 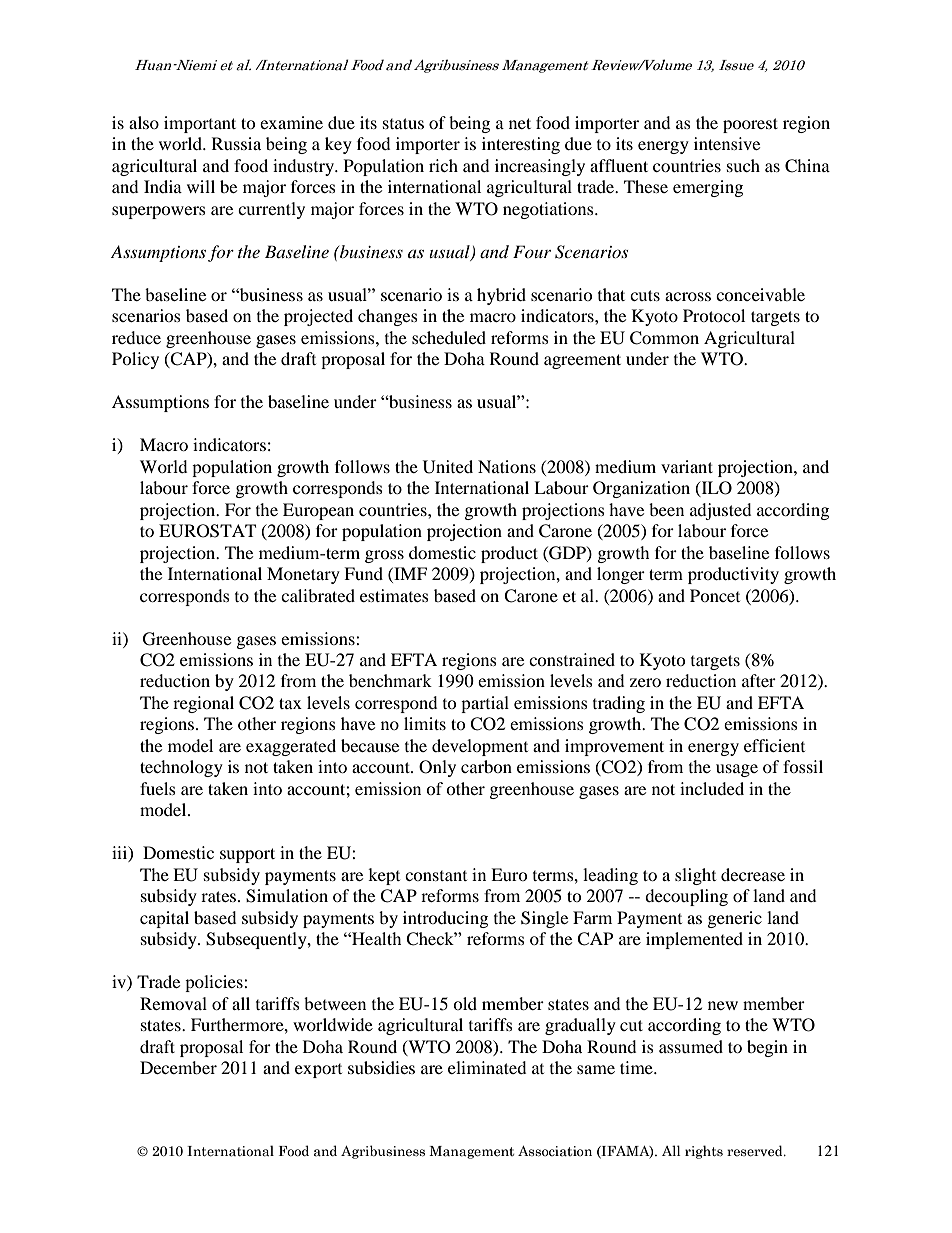 What do you see at coordinates (727, 143) in the screenshot?
I see `intensive` at bounding box center [727, 143].
